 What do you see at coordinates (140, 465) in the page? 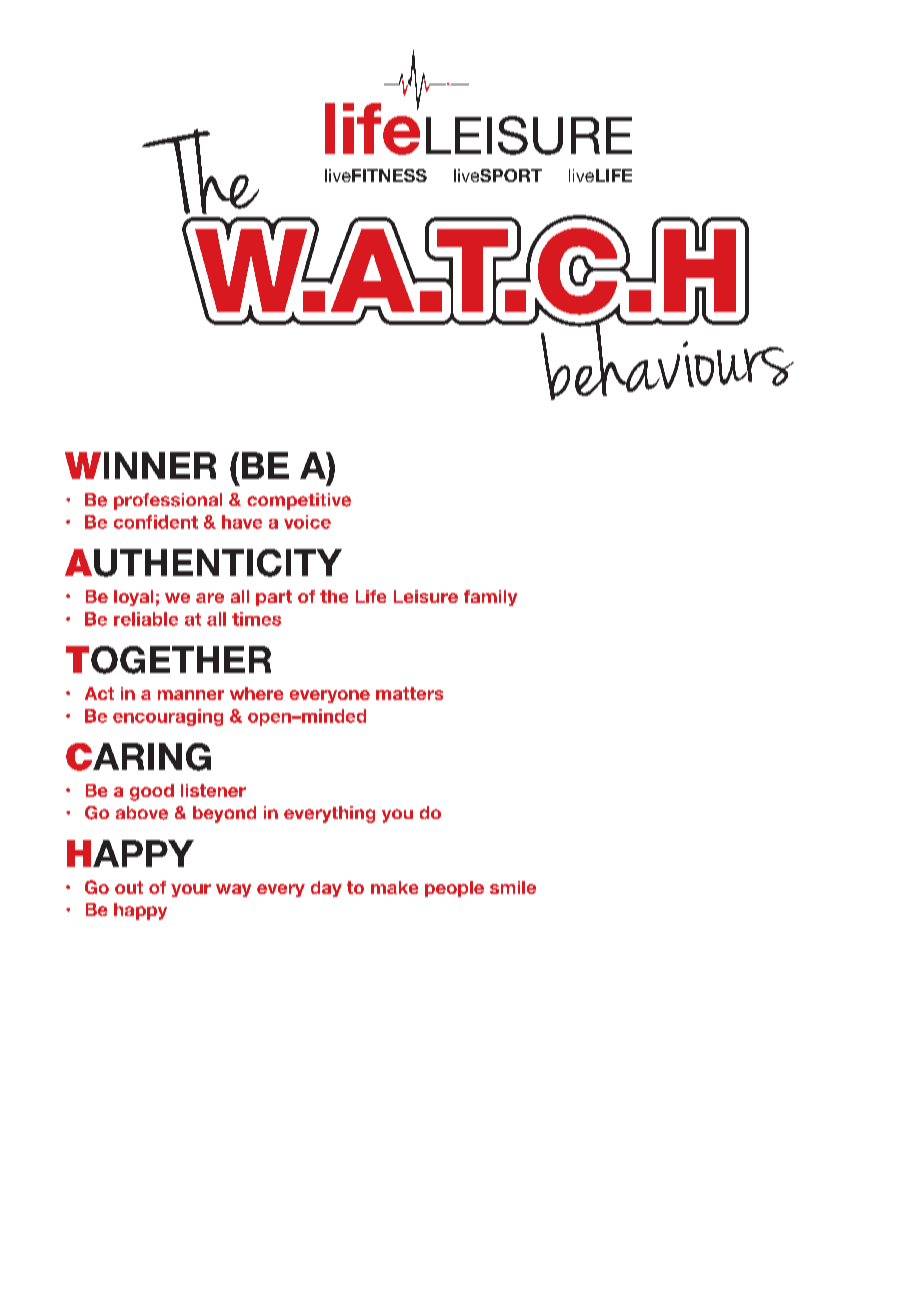
I see `WINNER` at bounding box center [140, 465].
